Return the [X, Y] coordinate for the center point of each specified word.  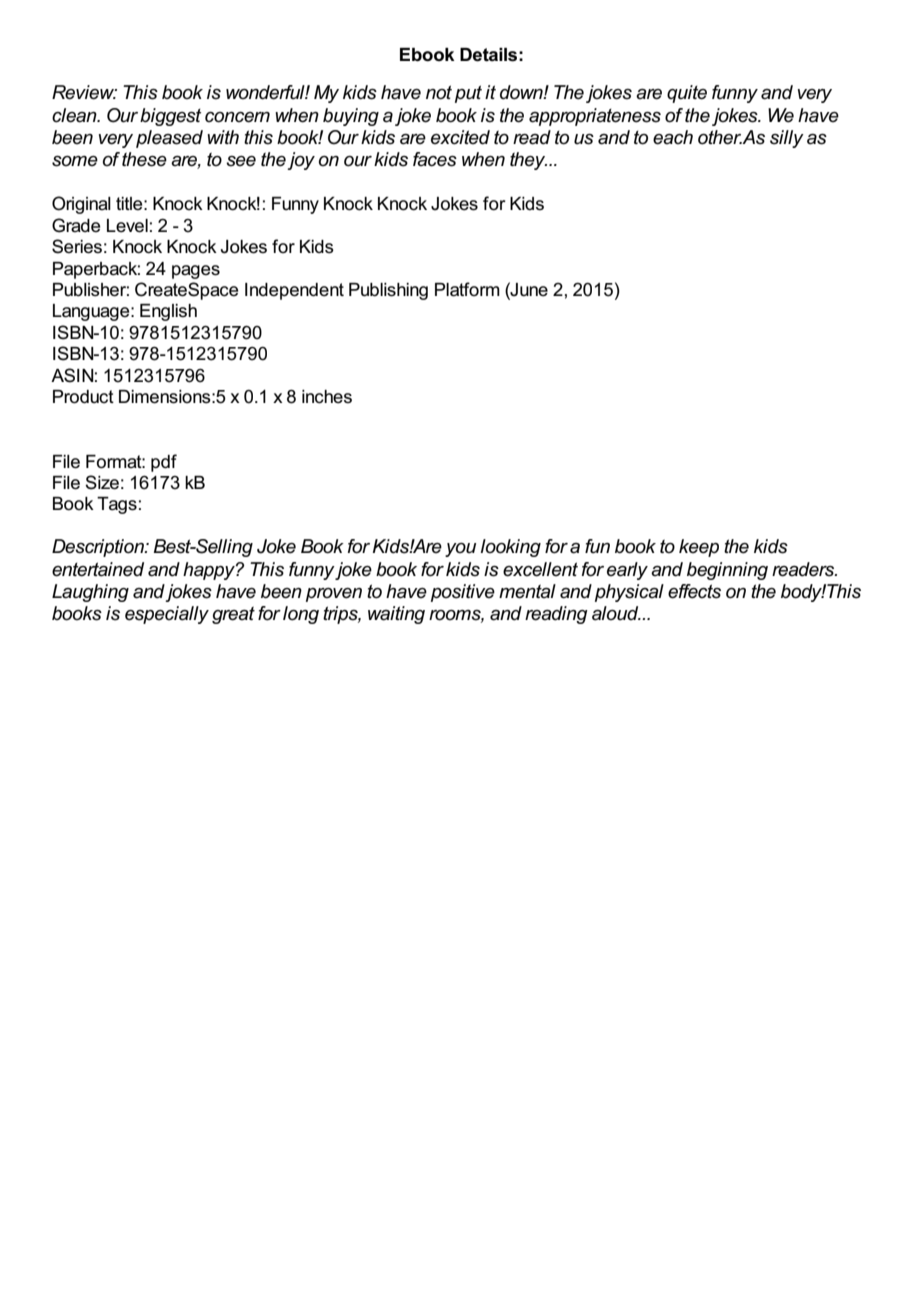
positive [463, 593]
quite [687, 94]
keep [699, 548]
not [439, 92]
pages [196, 272]
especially [167, 615]
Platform [467, 289]
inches [327, 397]
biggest [170, 117]
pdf [164, 463]
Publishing [388, 291]
